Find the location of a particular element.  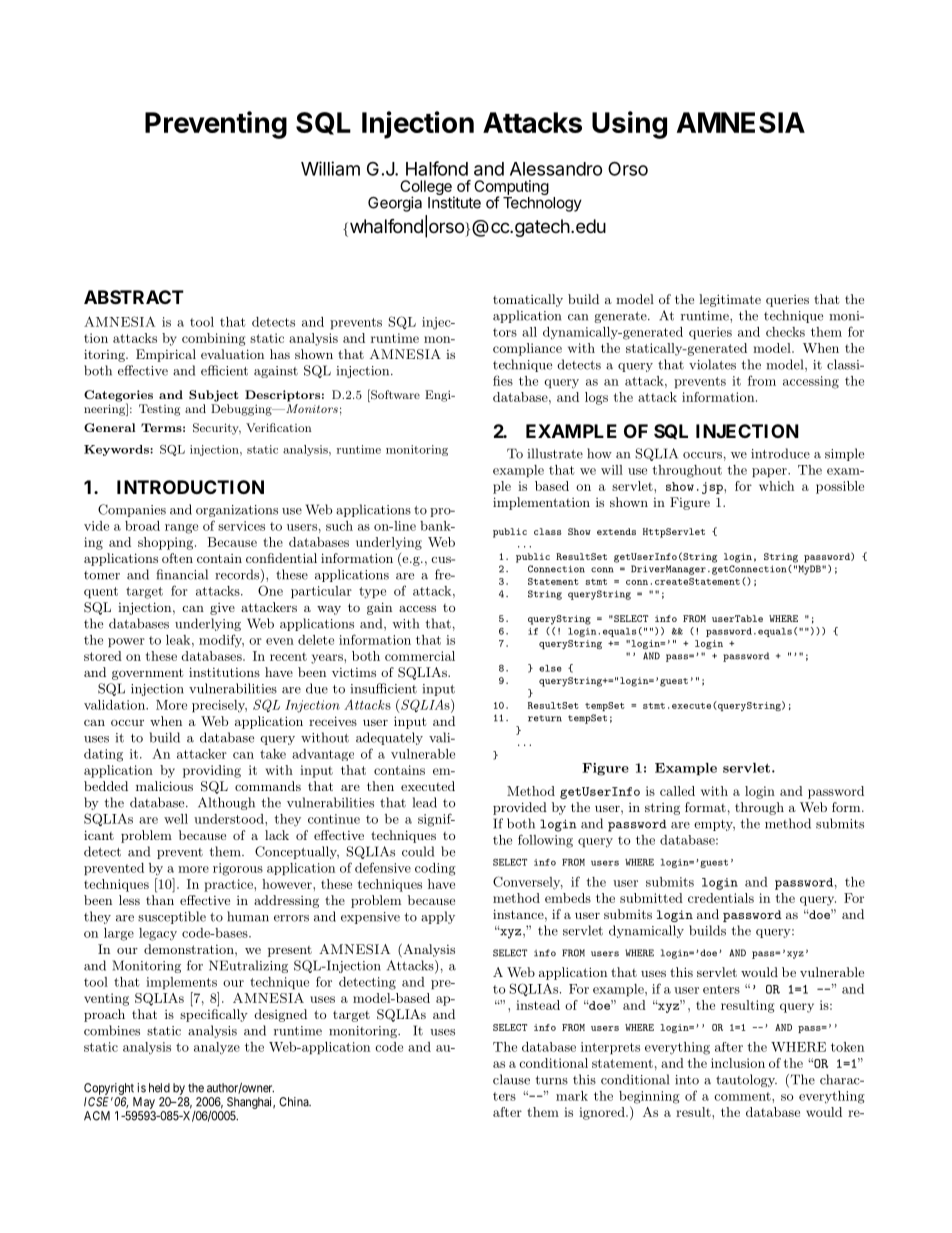

well is located at coordinates (176, 819).
